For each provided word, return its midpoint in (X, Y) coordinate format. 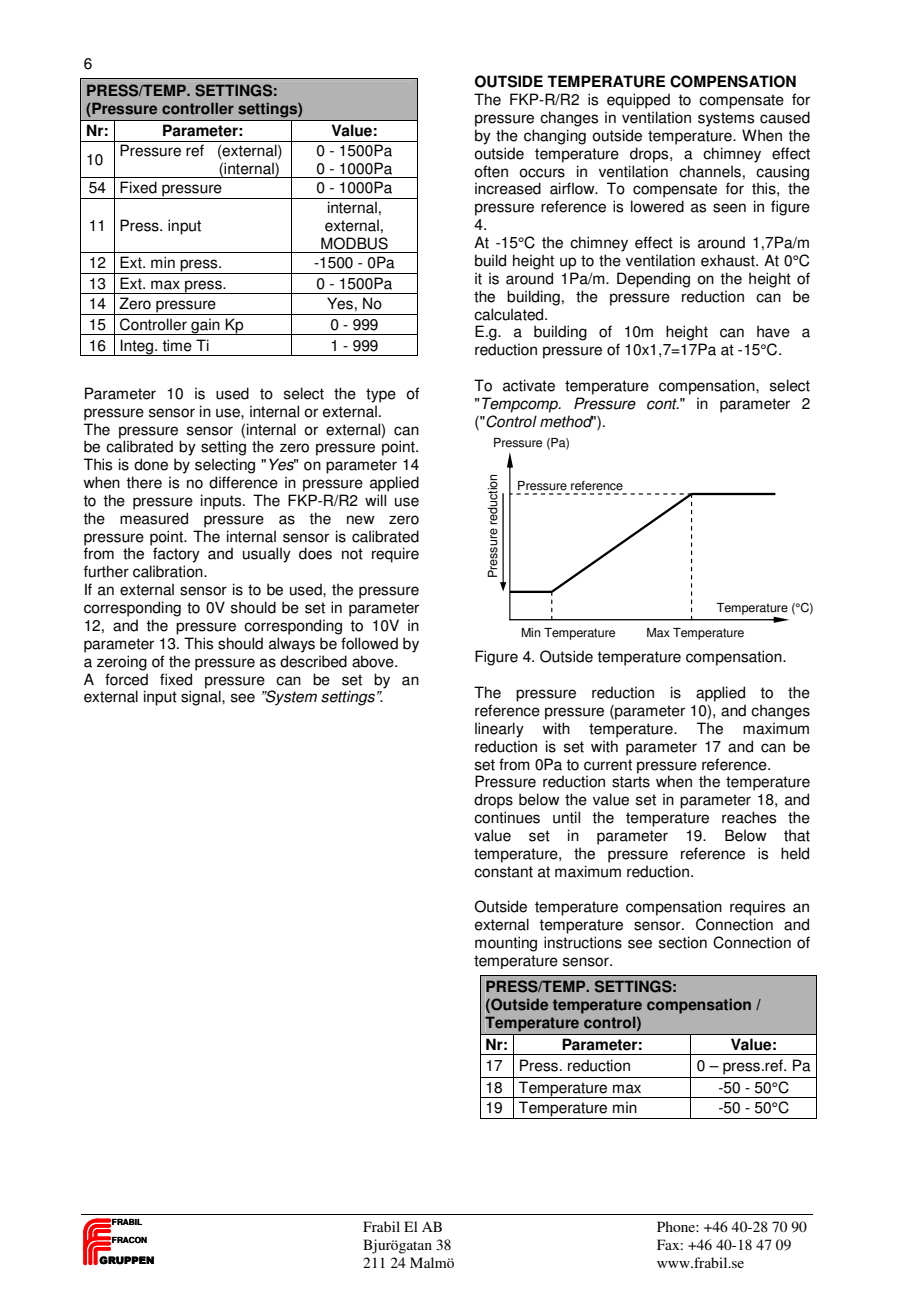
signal (202, 697)
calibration (169, 571)
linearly (499, 730)
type (381, 395)
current (608, 765)
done (151, 464)
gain (205, 326)
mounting (506, 944)
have (773, 331)
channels (710, 171)
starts (631, 782)
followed (369, 643)
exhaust (729, 260)
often (491, 171)
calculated (510, 314)
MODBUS (354, 243)
